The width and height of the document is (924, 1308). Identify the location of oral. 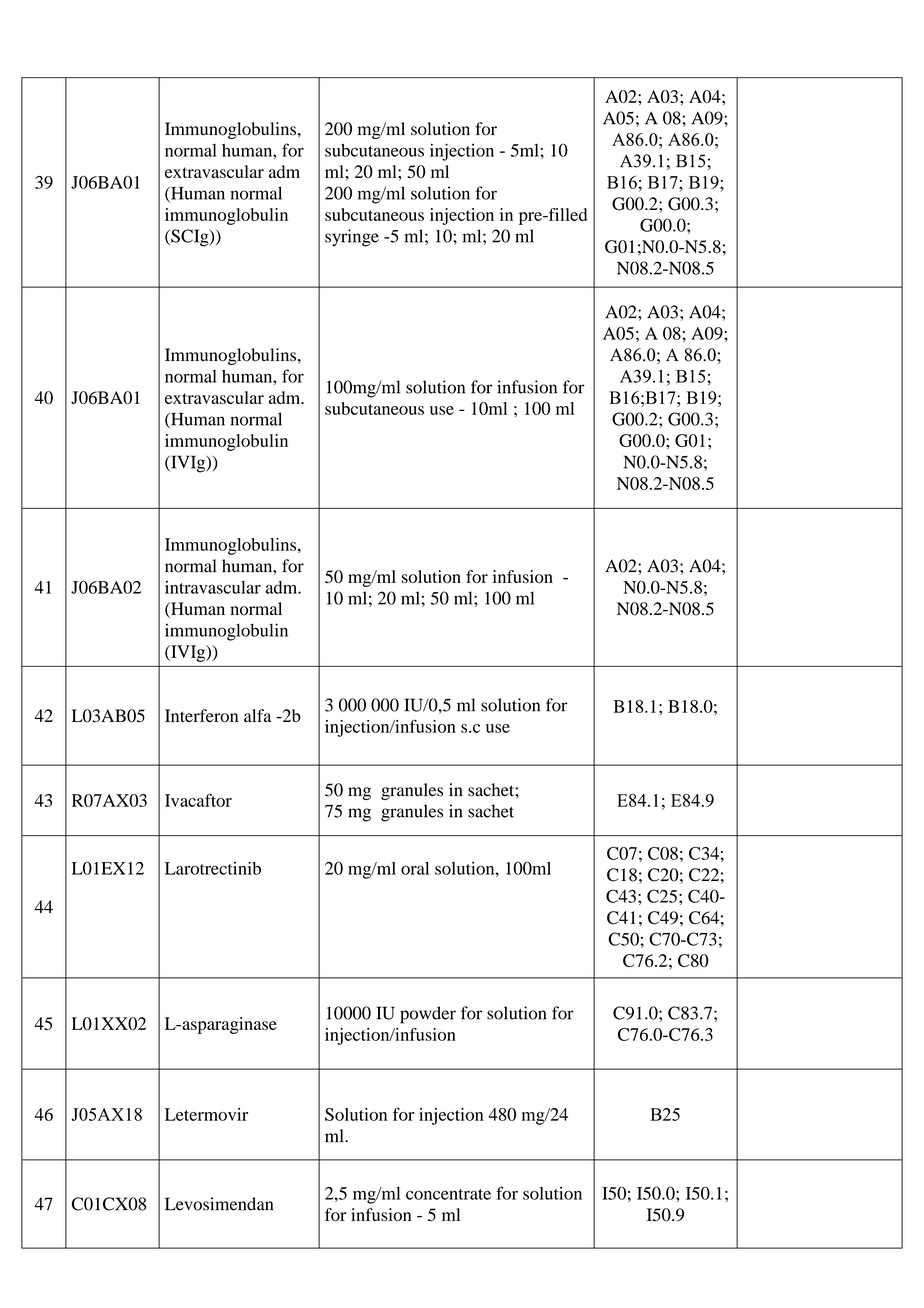
(415, 868).
